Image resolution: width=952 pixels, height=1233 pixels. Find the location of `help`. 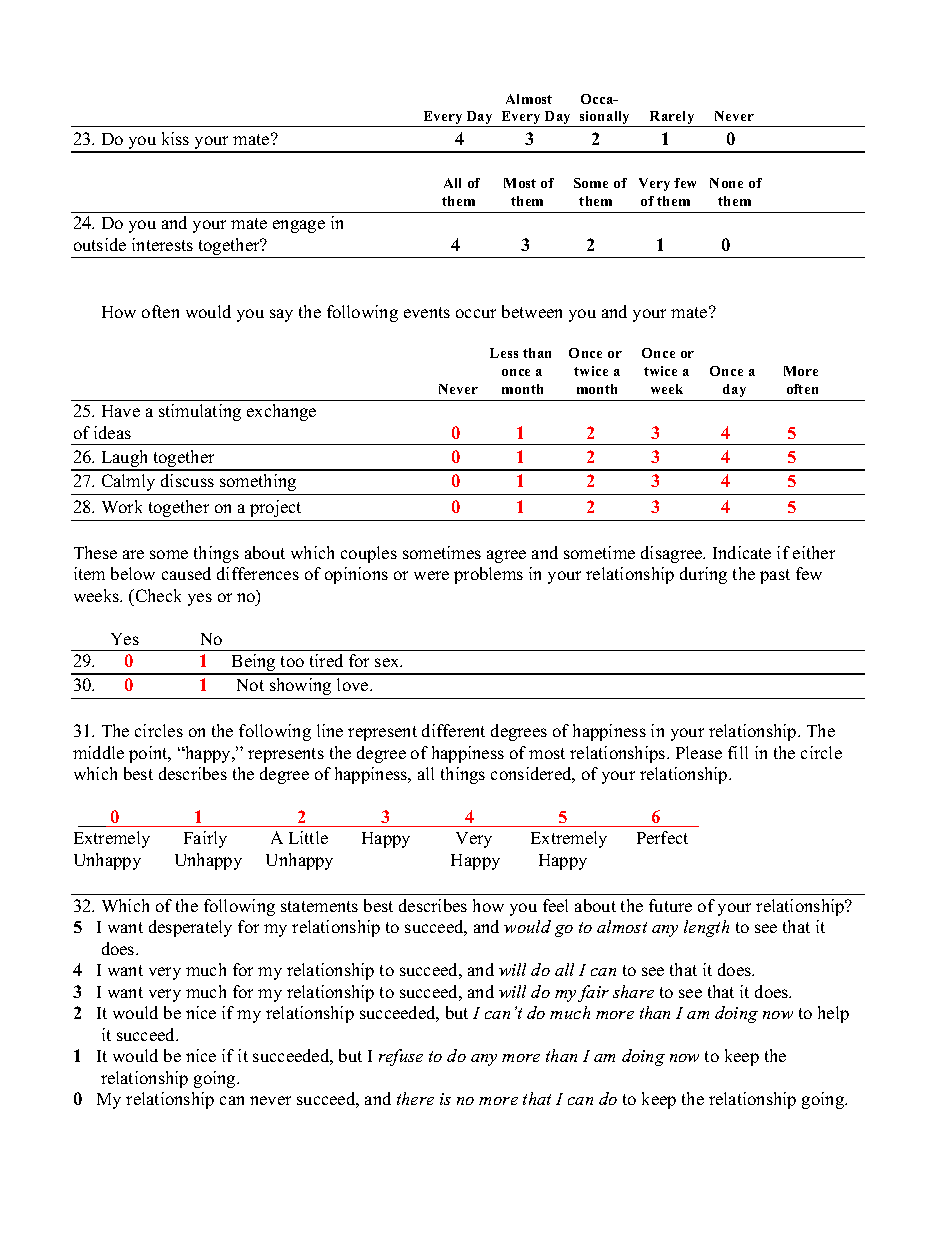

help is located at coordinates (833, 1014).
